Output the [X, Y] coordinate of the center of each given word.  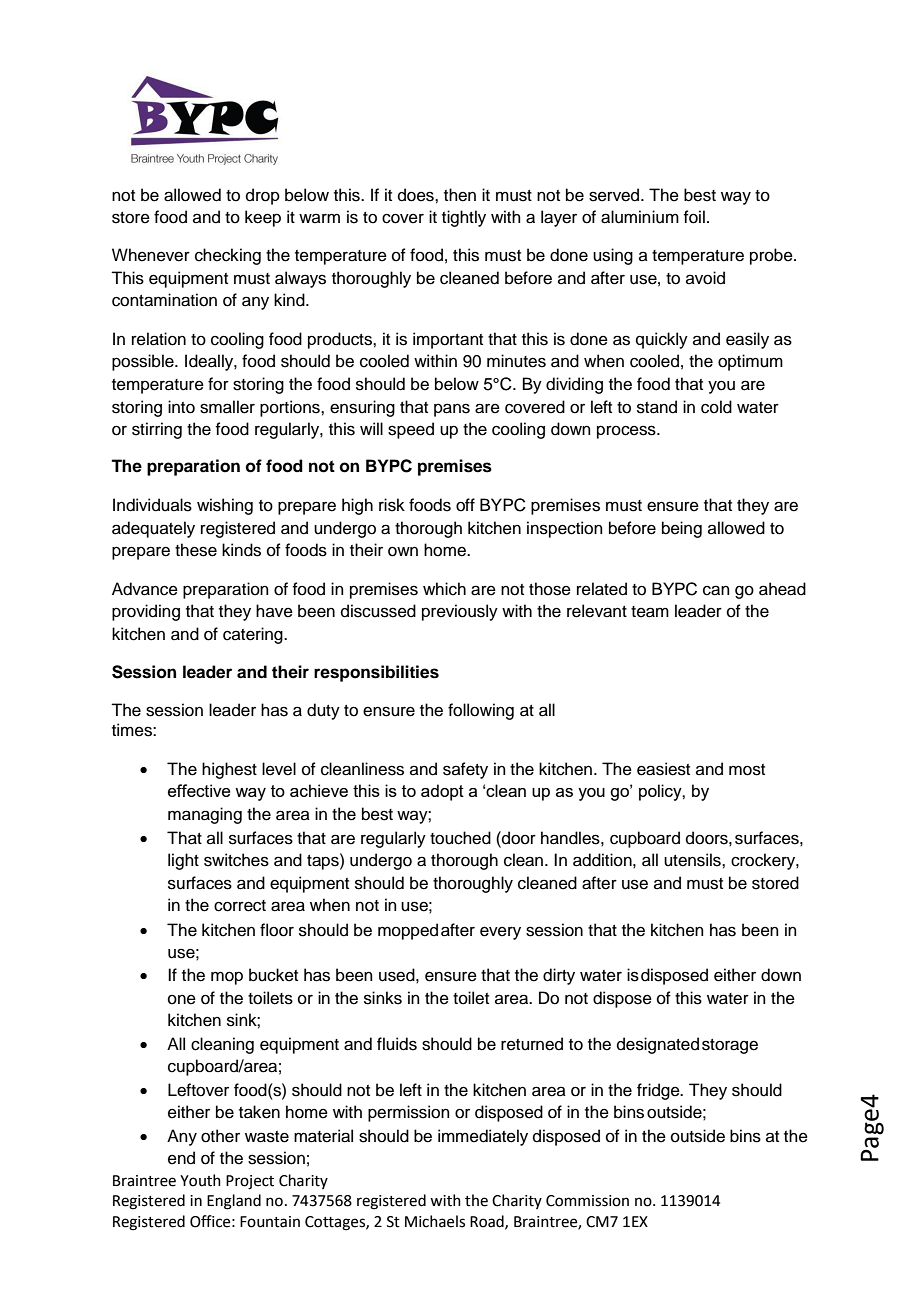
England [234, 1202]
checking [228, 256]
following [481, 711]
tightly [464, 218]
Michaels [435, 1221]
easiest [663, 769]
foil [694, 217]
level [279, 769]
